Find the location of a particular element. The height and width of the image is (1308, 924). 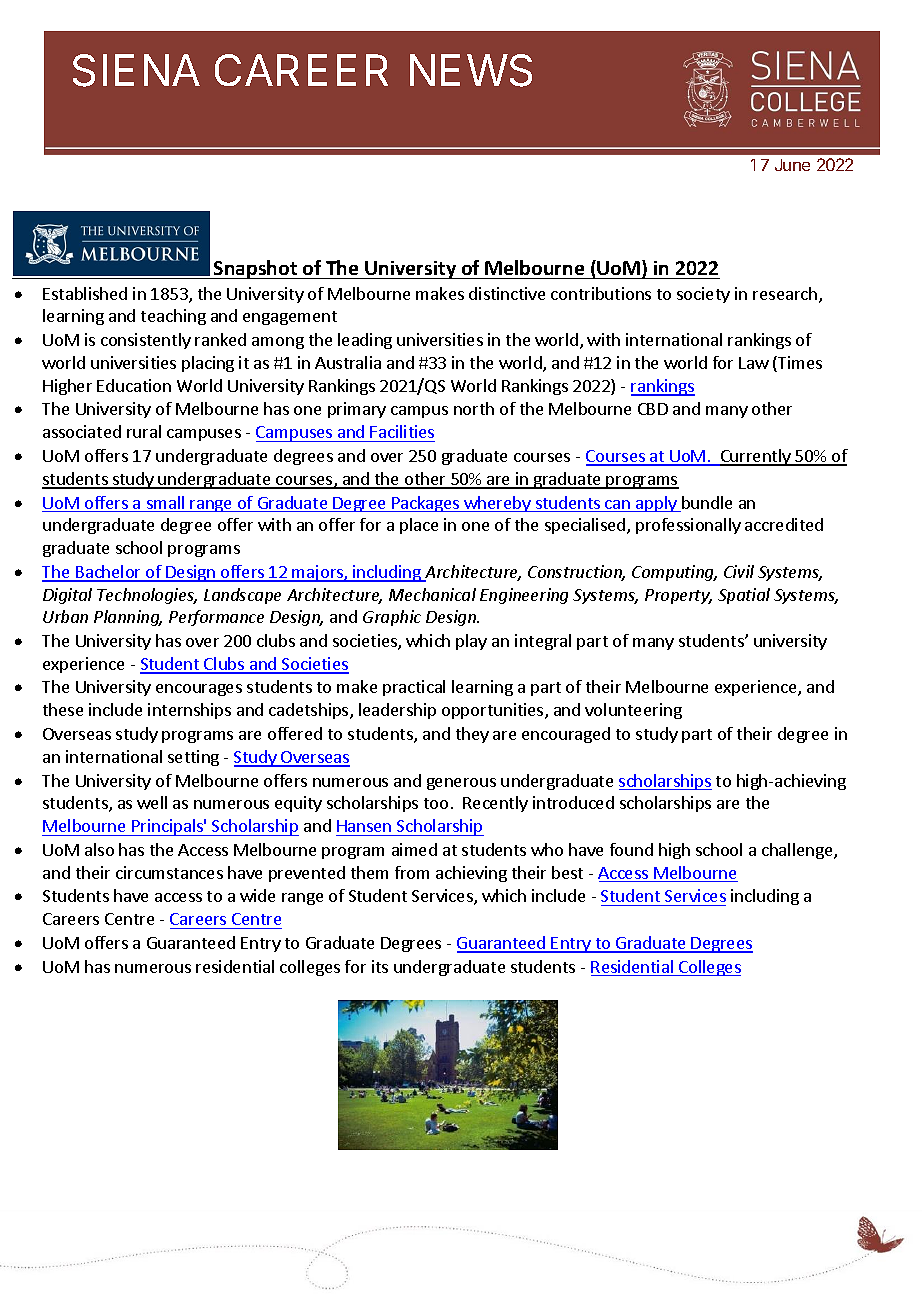

north is located at coordinates (474, 408).
